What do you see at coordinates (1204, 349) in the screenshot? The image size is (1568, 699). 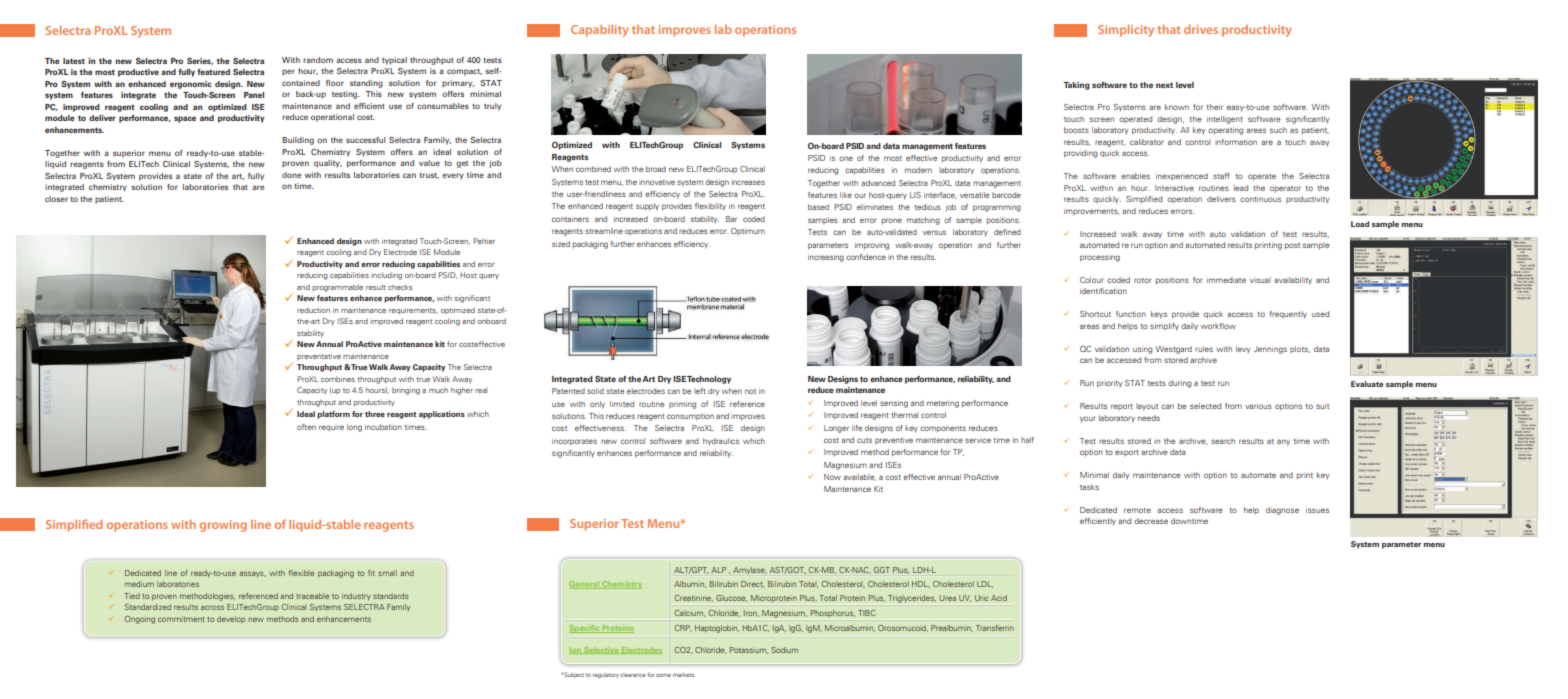 I see `rules` at bounding box center [1204, 349].
